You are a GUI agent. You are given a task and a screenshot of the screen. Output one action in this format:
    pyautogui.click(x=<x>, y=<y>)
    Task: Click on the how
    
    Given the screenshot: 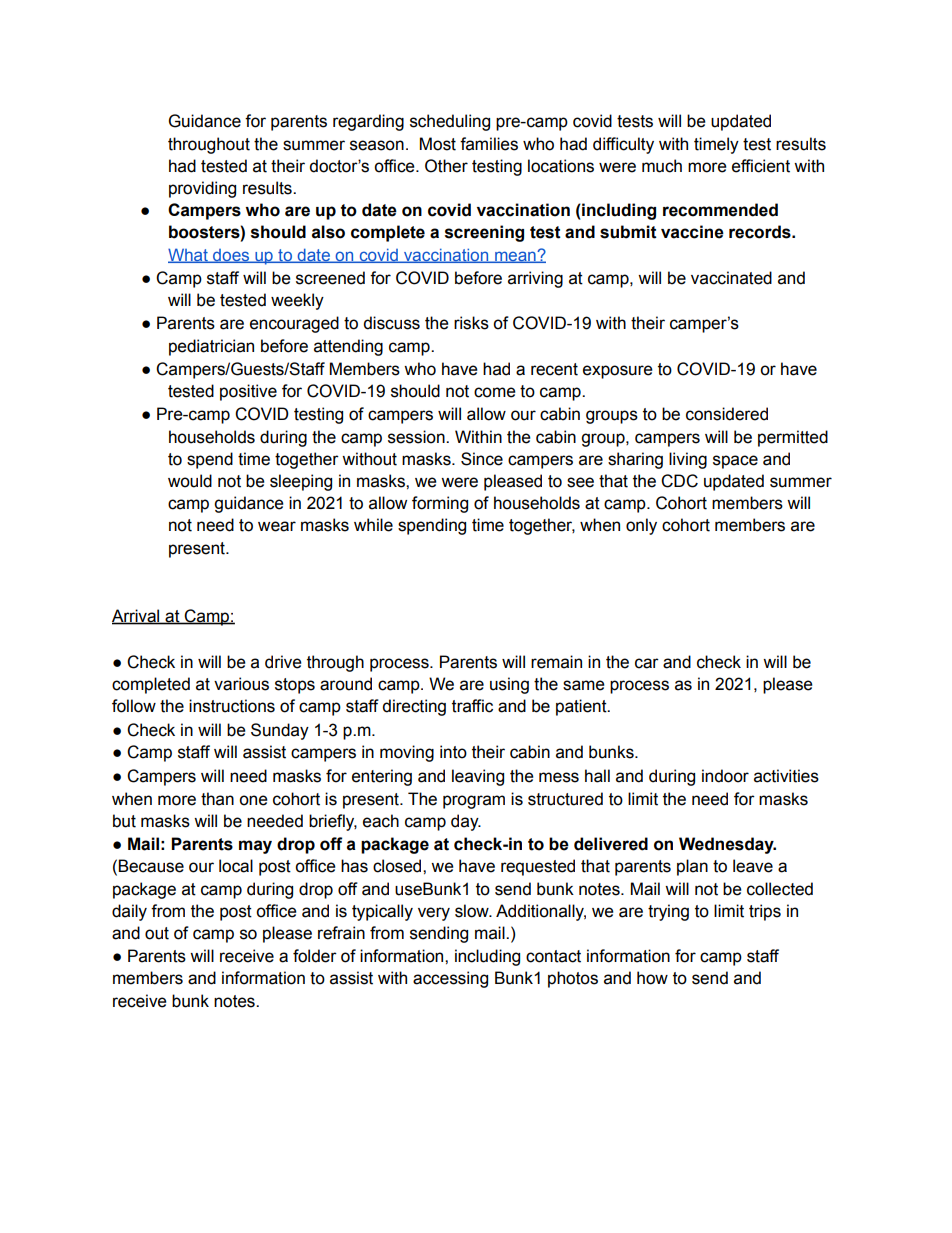 What is the action you would take?
    pyautogui.click(x=652, y=978)
